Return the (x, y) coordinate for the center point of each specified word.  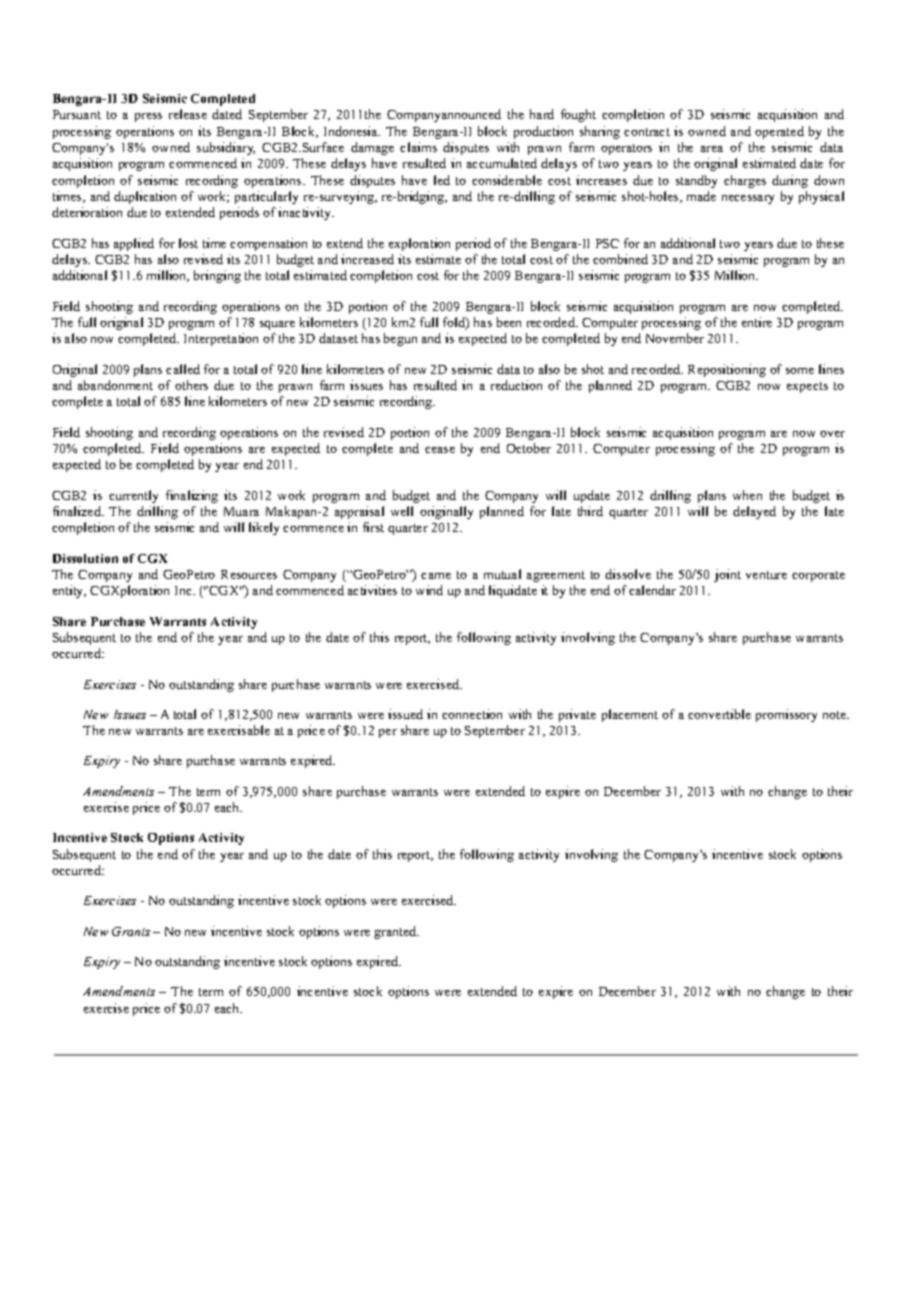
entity (69, 591)
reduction (516, 385)
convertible (719, 714)
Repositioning (727, 370)
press (148, 117)
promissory (786, 715)
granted (396, 932)
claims (418, 147)
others (191, 385)
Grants (131, 931)
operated (779, 132)
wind (429, 590)
